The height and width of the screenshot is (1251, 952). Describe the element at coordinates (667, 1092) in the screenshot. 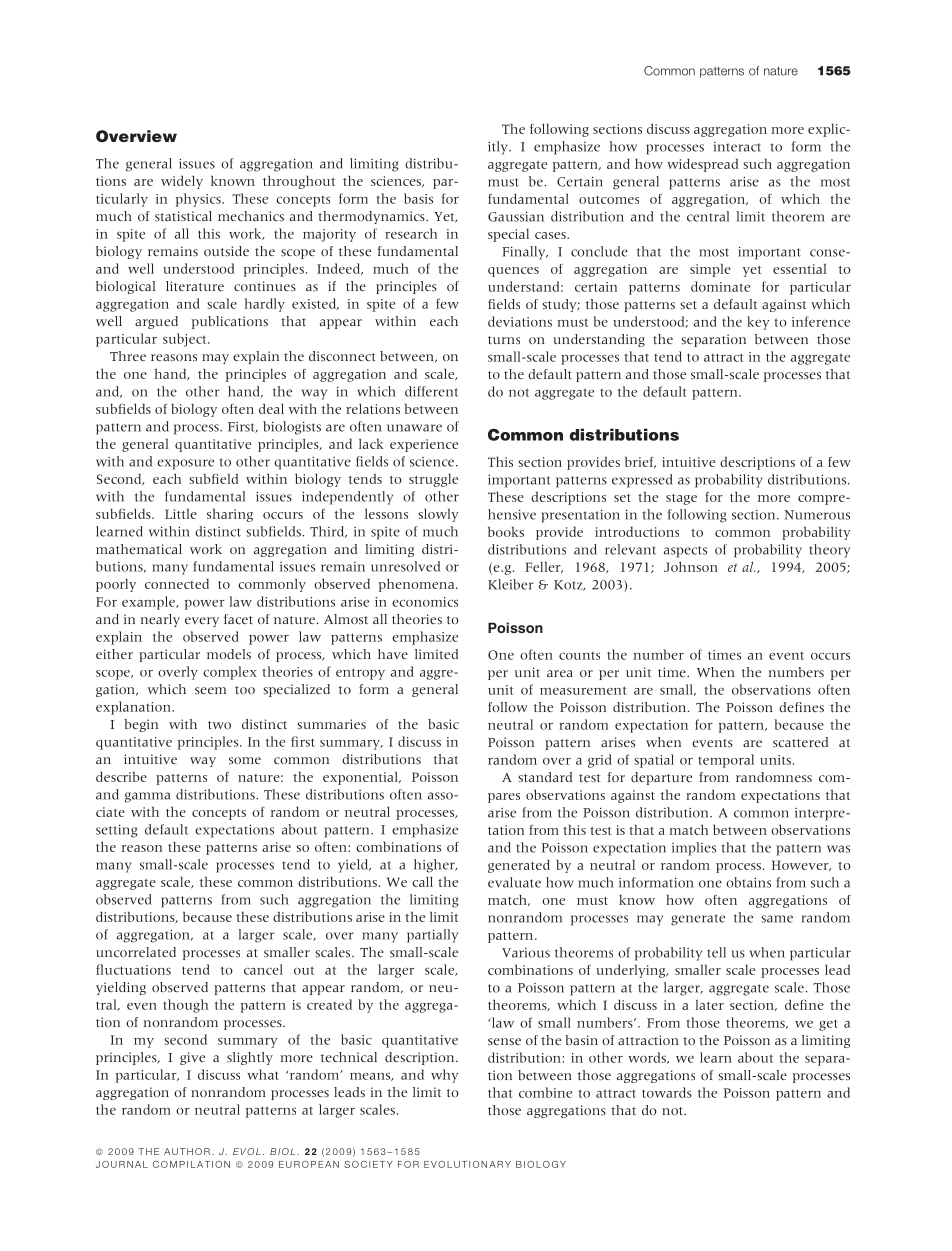

I see `towards` at that location.
